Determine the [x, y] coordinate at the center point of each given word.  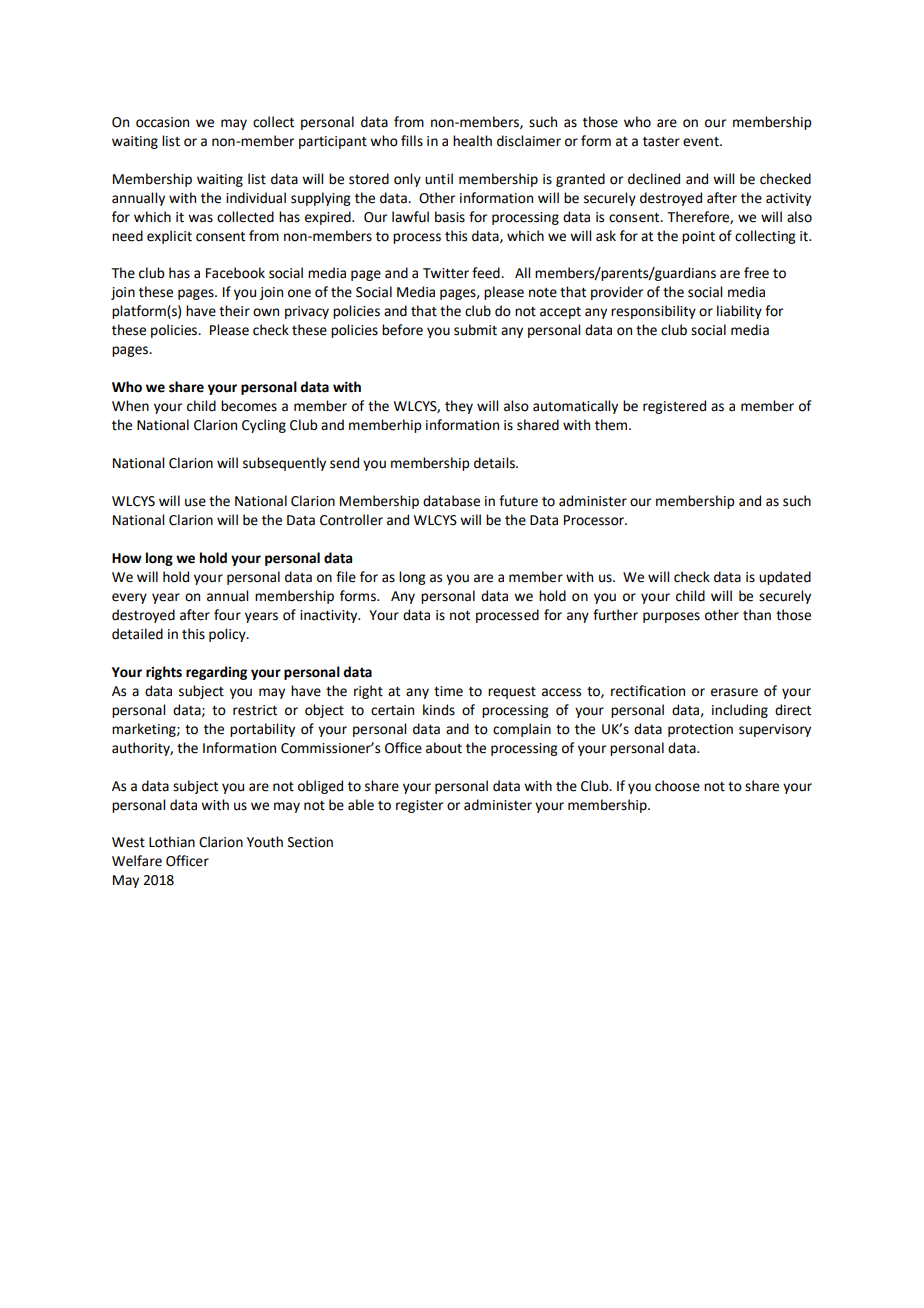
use [195, 502]
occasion [162, 122]
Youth [265, 842]
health [472, 141]
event [702, 142]
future [518, 501]
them [612, 425]
